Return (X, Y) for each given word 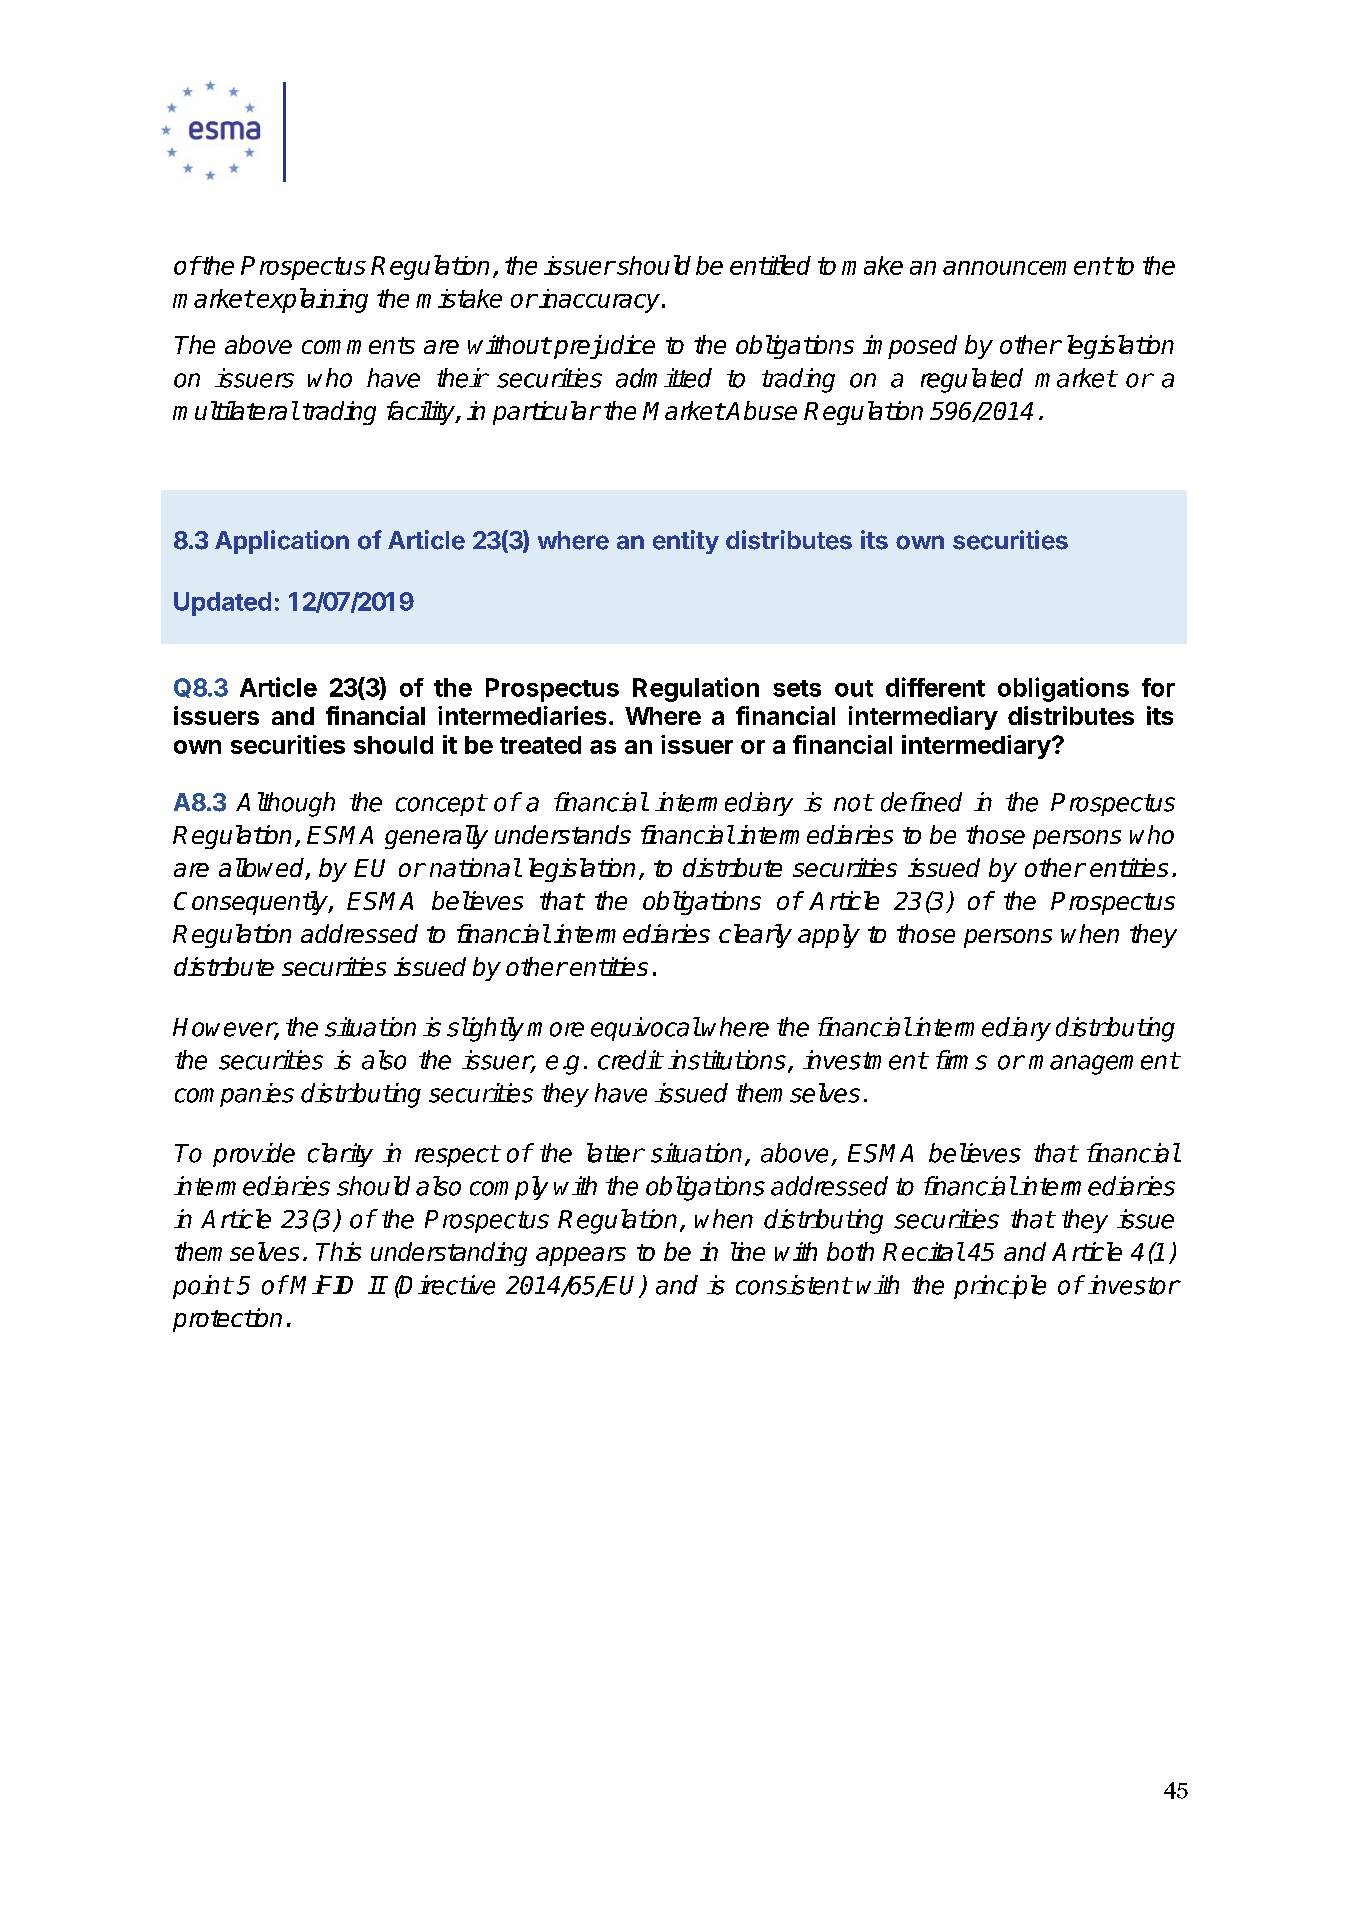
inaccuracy (599, 301)
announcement (1027, 266)
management (1104, 1063)
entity (686, 542)
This (338, 1251)
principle (1000, 1287)
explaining (311, 300)
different (935, 687)
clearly (755, 936)
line (748, 1251)
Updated (222, 604)
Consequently (252, 903)
